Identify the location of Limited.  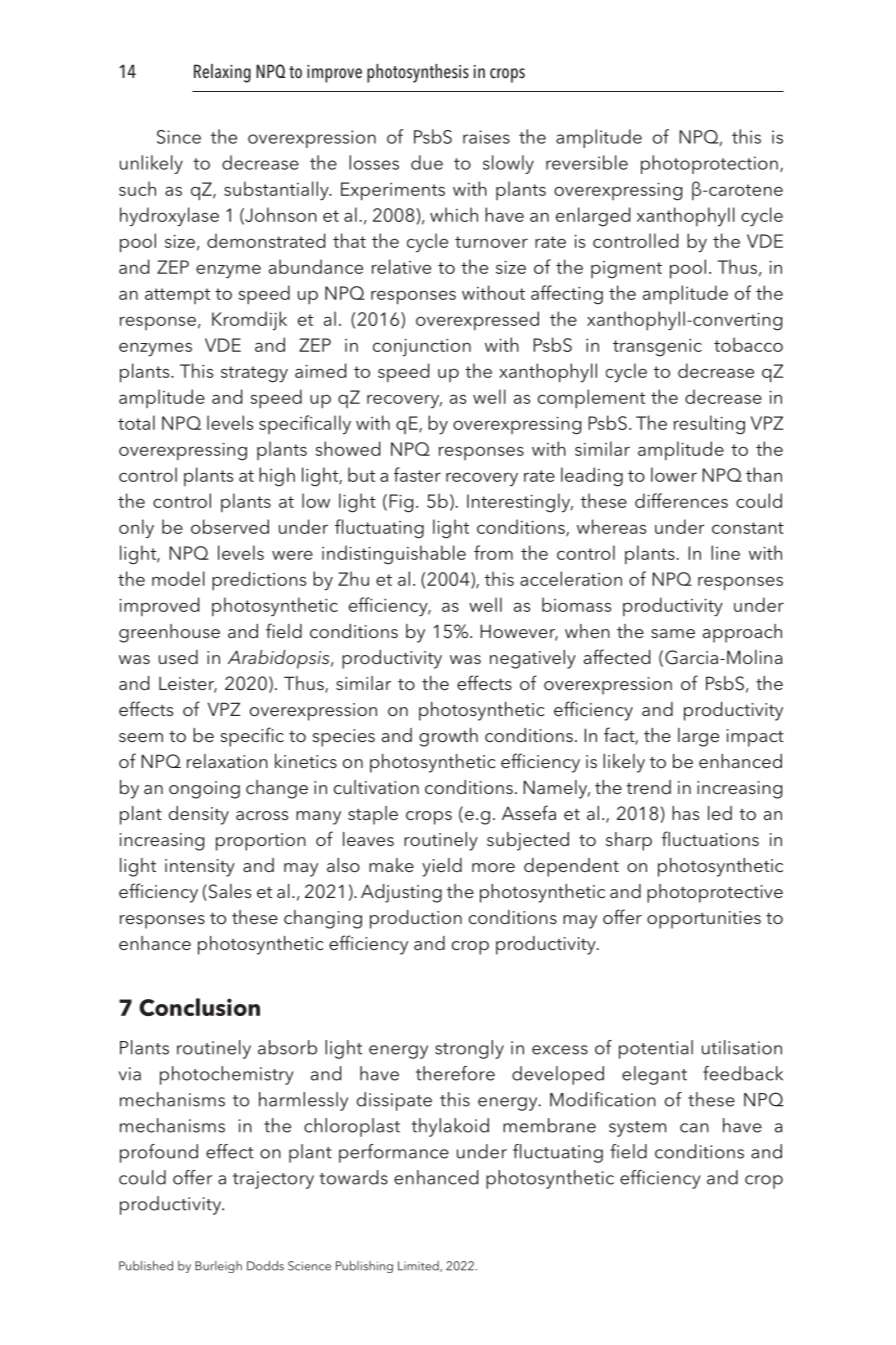
(419, 1266).
